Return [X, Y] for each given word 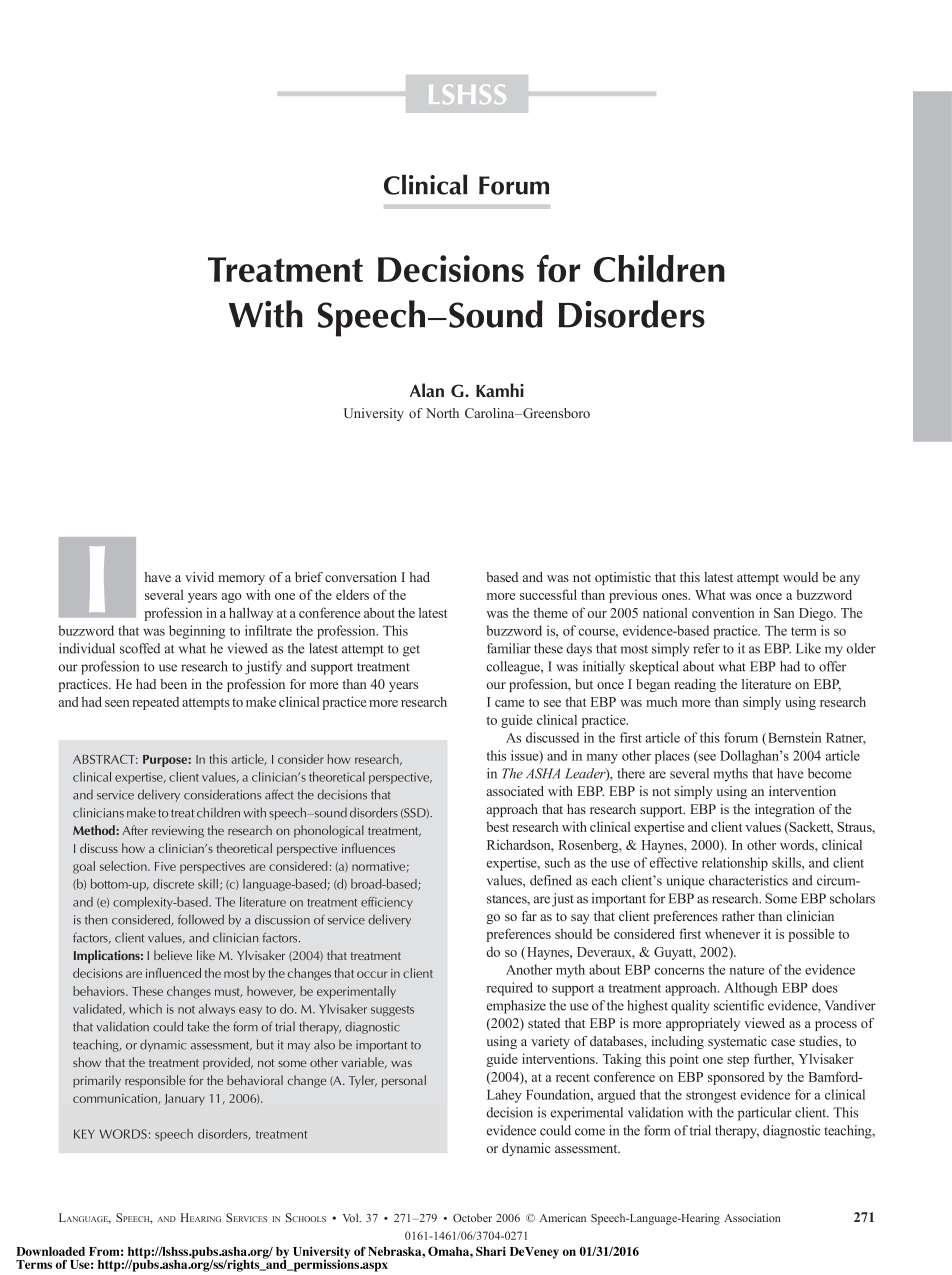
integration [785, 810]
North [442, 413]
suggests [392, 1011]
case [783, 1042]
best [497, 827]
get [411, 651]
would [800, 577]
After [135, 830]
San [784, 613]
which [145, 1009]
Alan [427, 390]
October [472, 1218]
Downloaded [50, 1251]
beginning [197, 632]
